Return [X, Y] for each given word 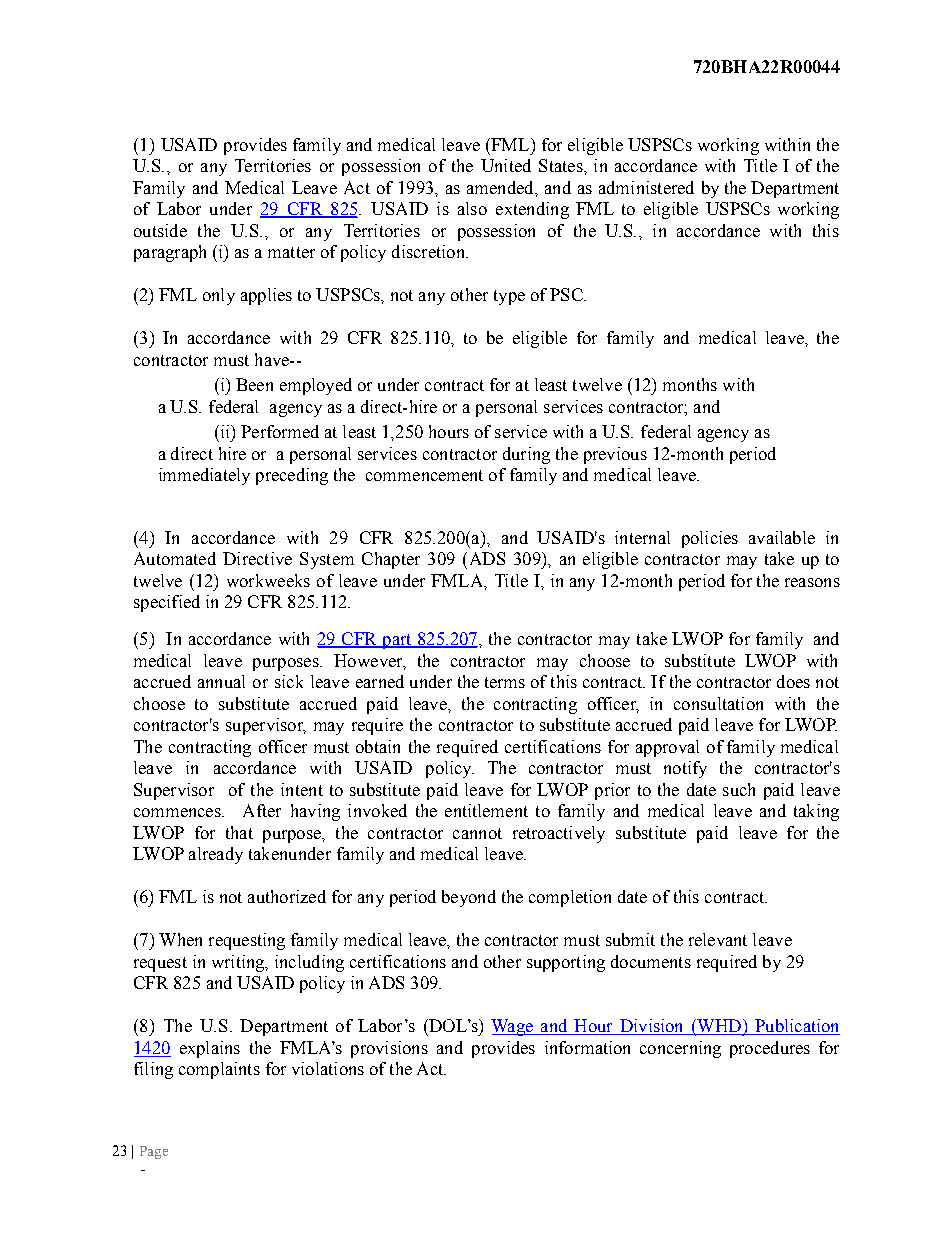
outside [160, 230]
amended [501, 187]
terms [505, 682]
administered [646, 187]
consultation [718, 703]
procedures [770, 1049]
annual [221, 681]
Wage [513, 1027]
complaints [219, 1070]
